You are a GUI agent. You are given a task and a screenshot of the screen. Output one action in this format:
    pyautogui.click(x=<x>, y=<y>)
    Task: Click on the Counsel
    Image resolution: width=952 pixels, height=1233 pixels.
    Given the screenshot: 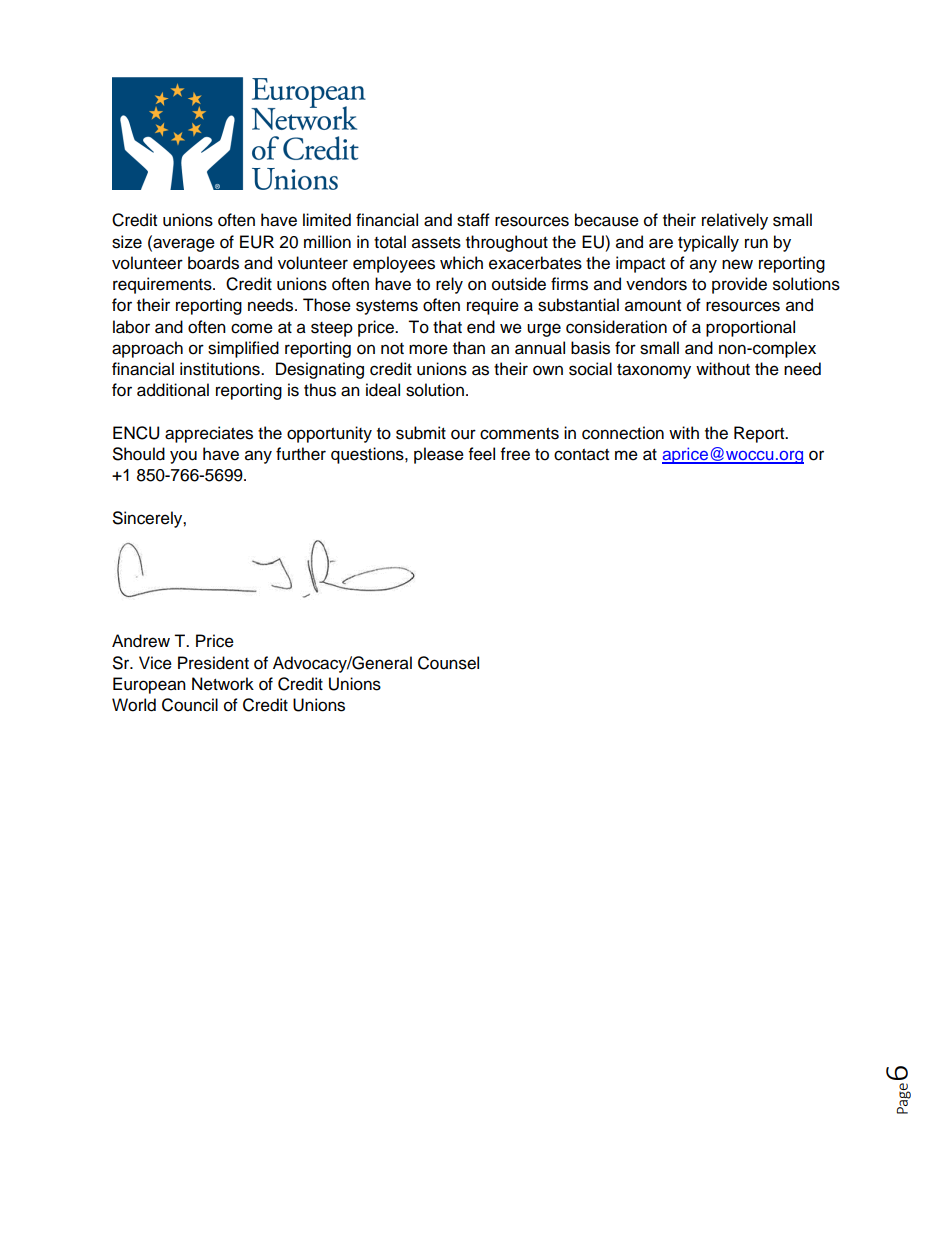 What is the action you would take?
    pyautogui.click(x=448, y=663)
